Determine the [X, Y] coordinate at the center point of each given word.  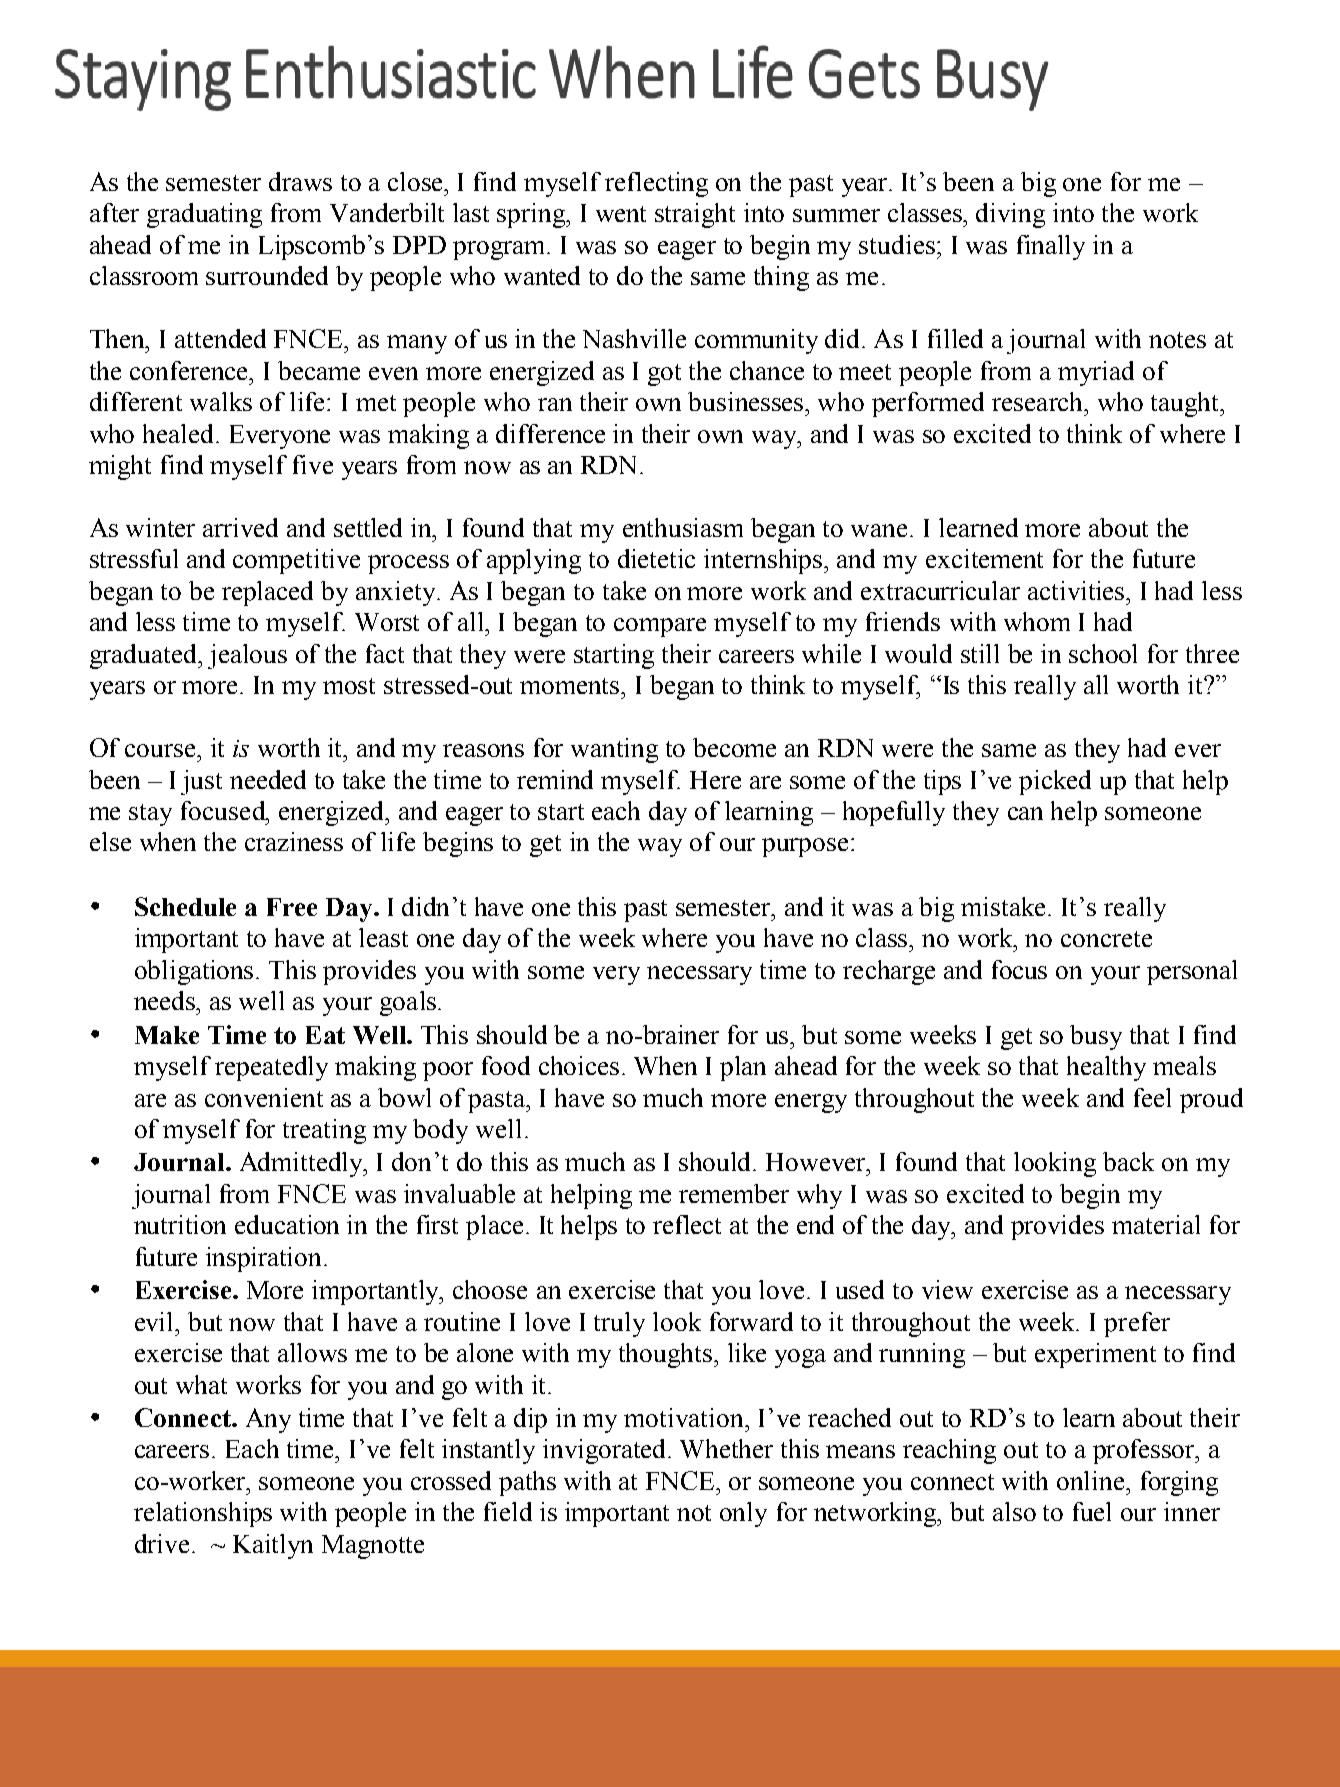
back [1128, 1161]
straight [695, 215]
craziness [294, 841]
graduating [204, 215]
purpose [805, 847]
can [1025, 813]
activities [1077, 590]
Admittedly [302, 1164]
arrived [240, 527]
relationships [203, 1514]
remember [734, 1193]
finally [1051, 247]
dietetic [656, 558]
